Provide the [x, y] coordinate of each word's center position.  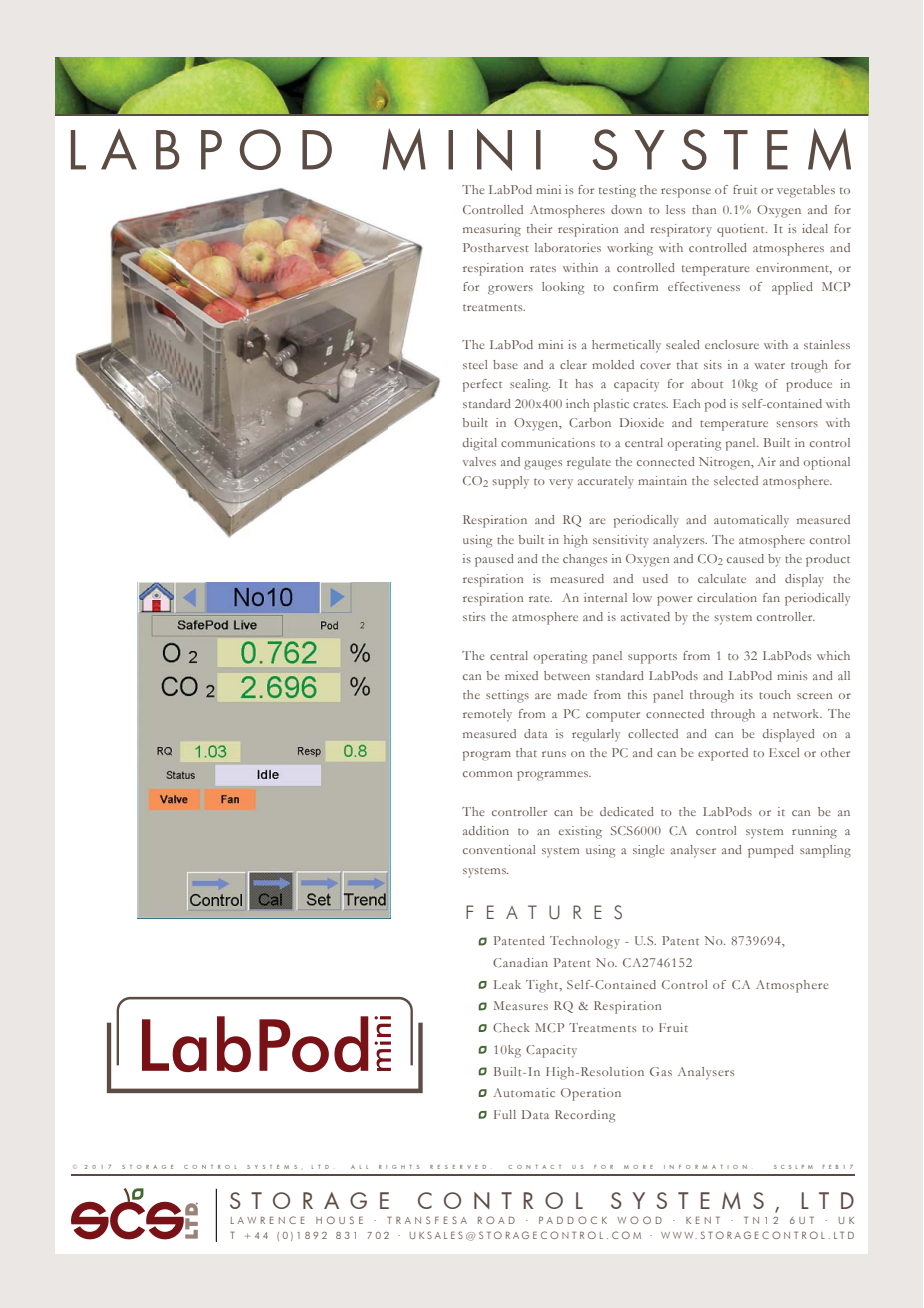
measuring [492, 230]
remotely [487, 715]
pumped [771, 851]
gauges [543, 465]
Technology [585, 942]
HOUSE [339, 1220]
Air [767, 461]
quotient [742, 230]
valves [479, 461]
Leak [507, 984]
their [539, 228]
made [572, 694]
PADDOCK [573, 1220]
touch [775, 694]
